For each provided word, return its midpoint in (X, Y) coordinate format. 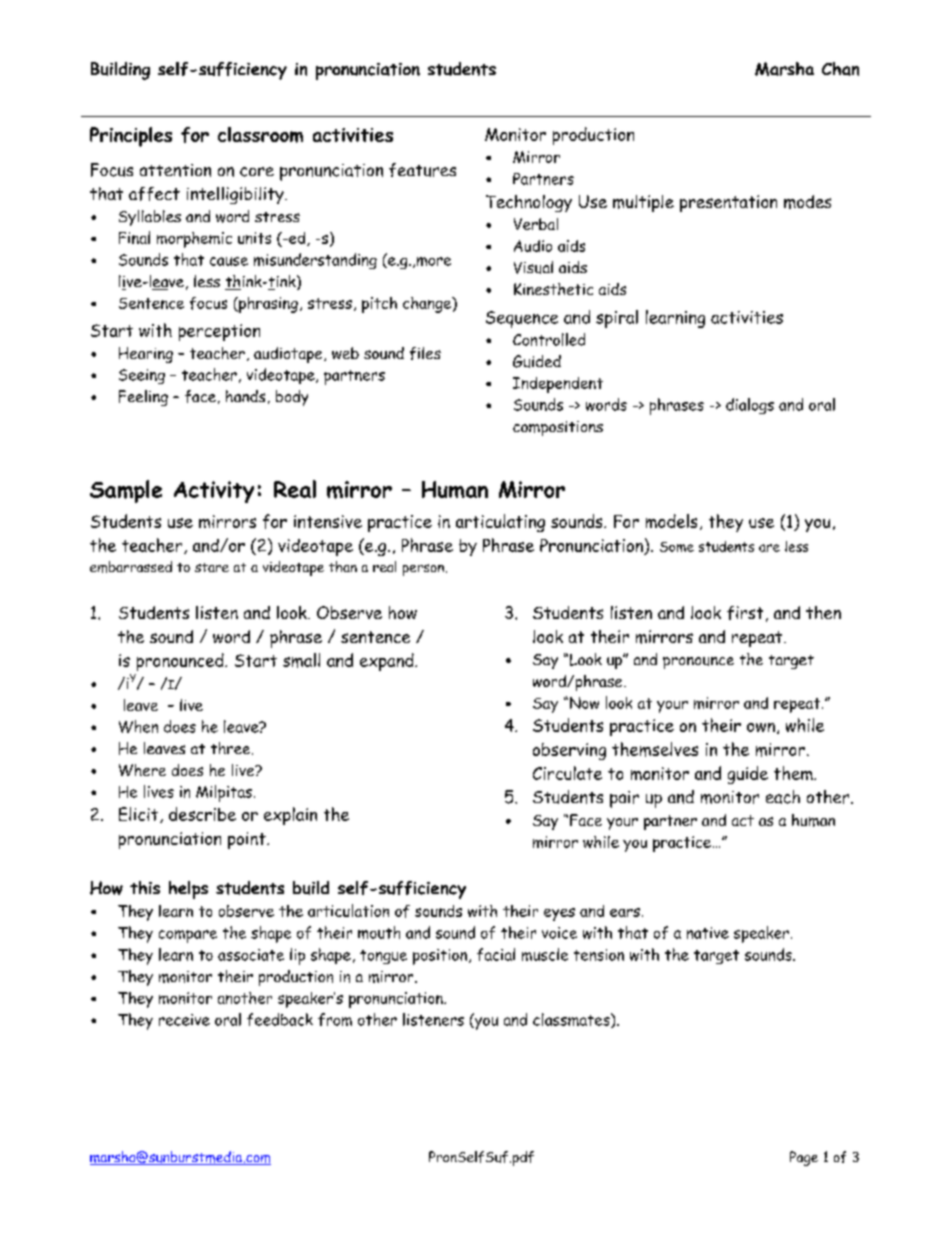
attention (175, 170)
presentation (728, 203)
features (422, 170)
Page (804, 1158)
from (335, 1019)
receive (184, 1020)
